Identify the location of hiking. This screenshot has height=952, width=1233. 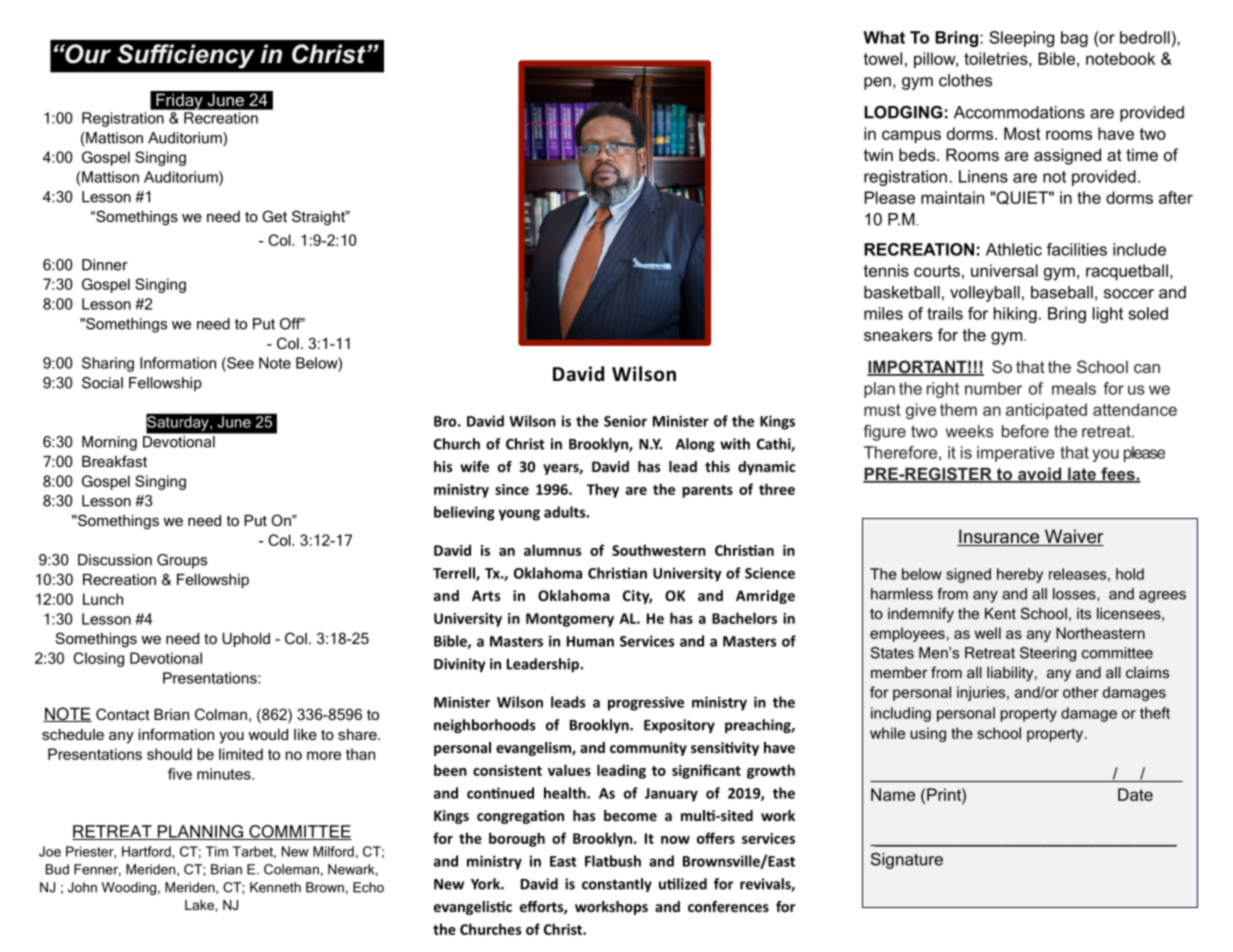
(1015, 315).
